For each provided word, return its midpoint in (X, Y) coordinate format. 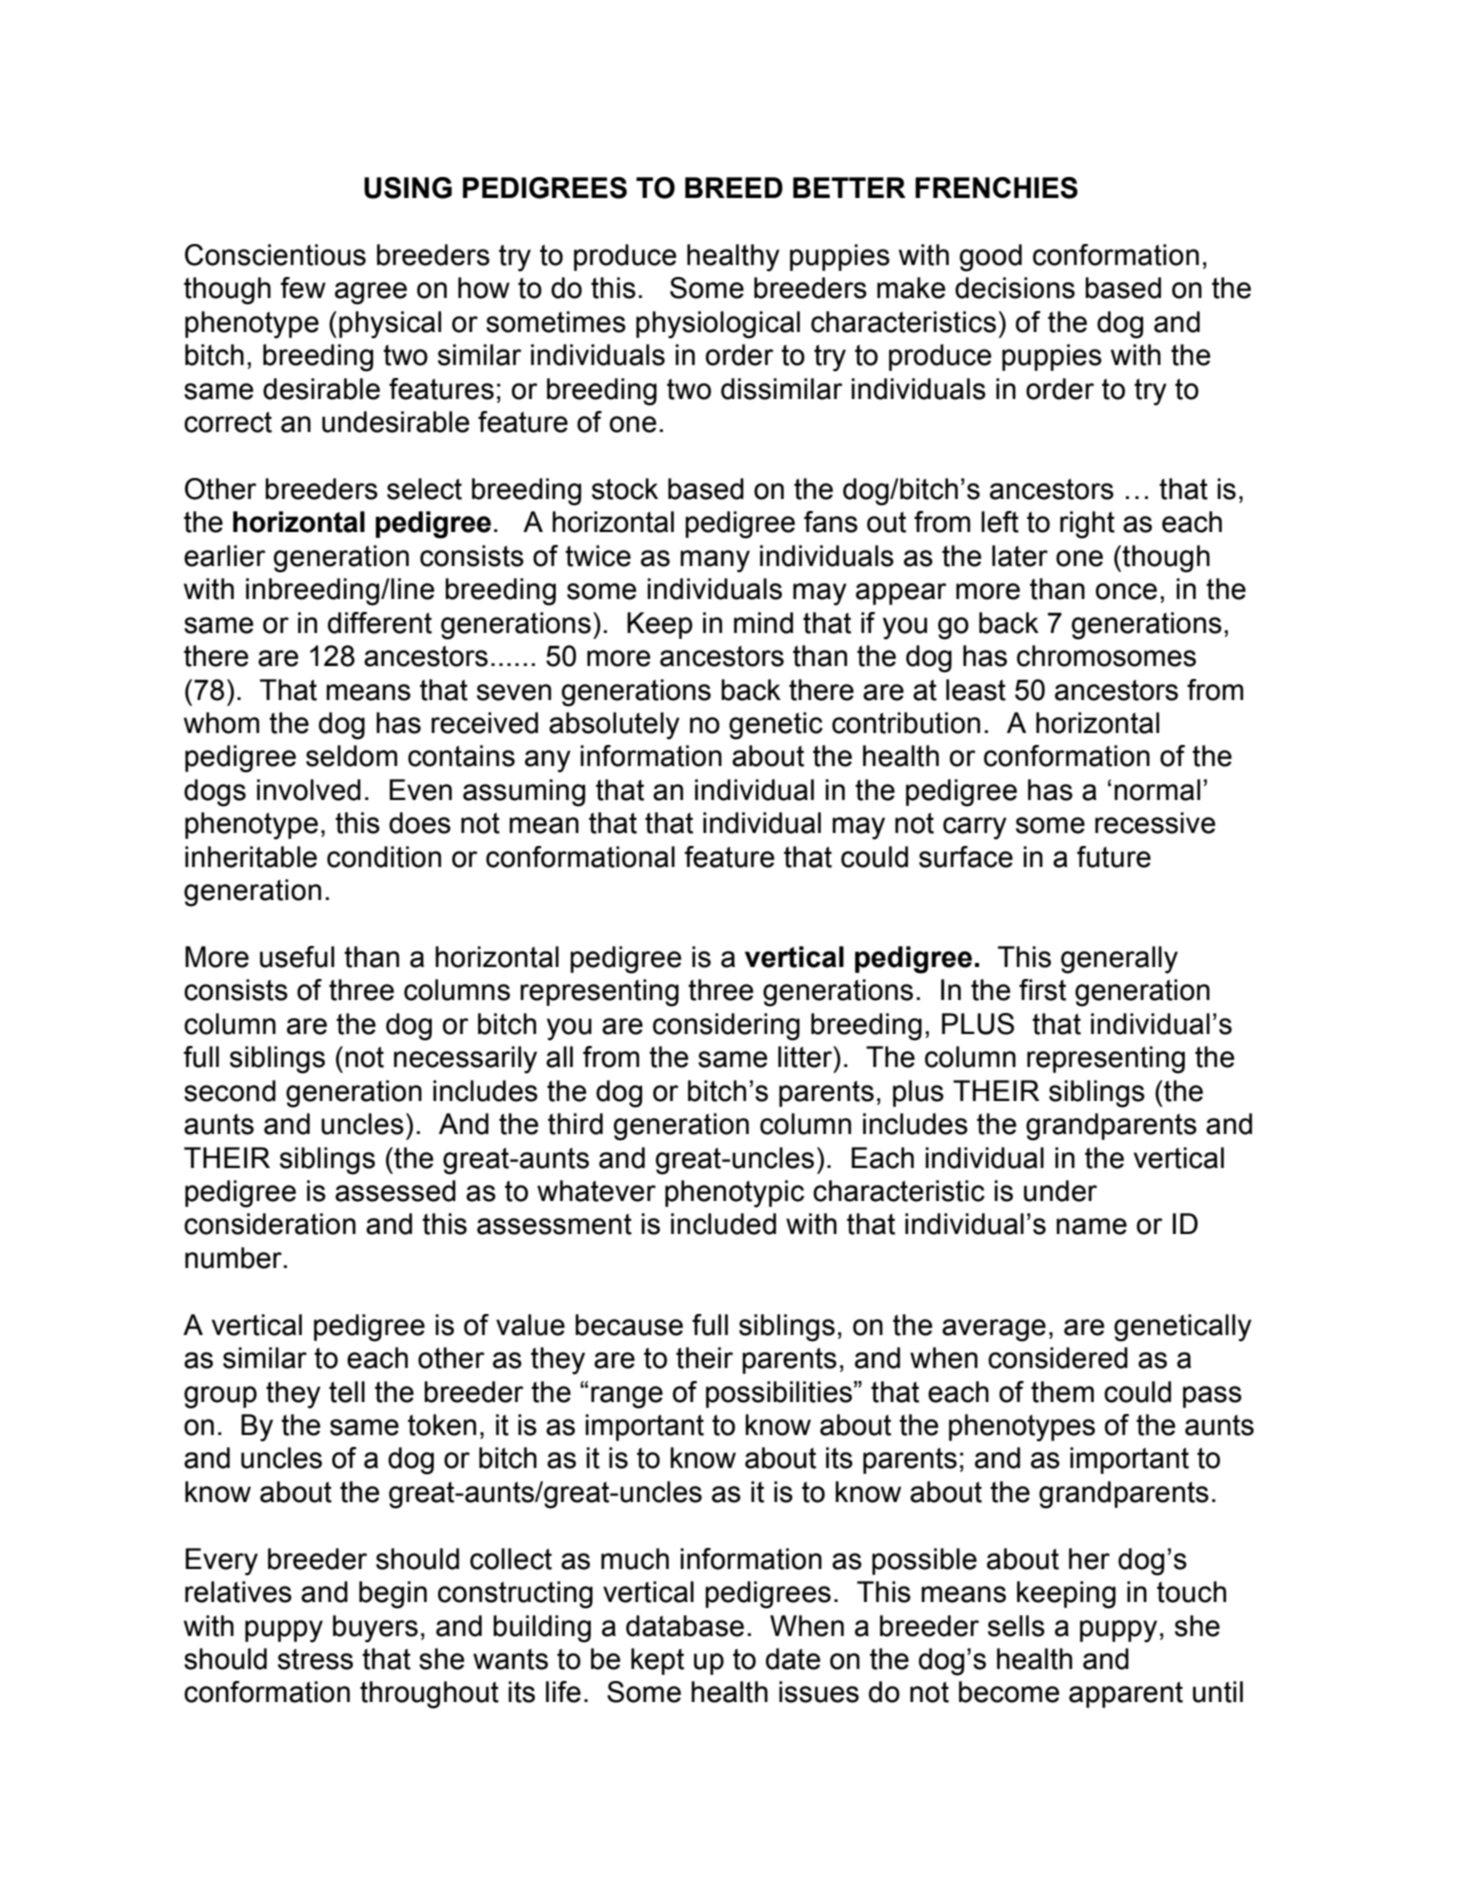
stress (315, 1659)
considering (726, 1027)
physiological (718, 325)
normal (1157, 790)
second (230, 1091)
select (424, 489)
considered (1058, 1358)
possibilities (779, 1394)
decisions (1015, 288)
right (1087, 525)
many (715, 561)
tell (347, 1392)
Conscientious (275, 255)
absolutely (614, 726)
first (1042, 990)
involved (309, 790)
